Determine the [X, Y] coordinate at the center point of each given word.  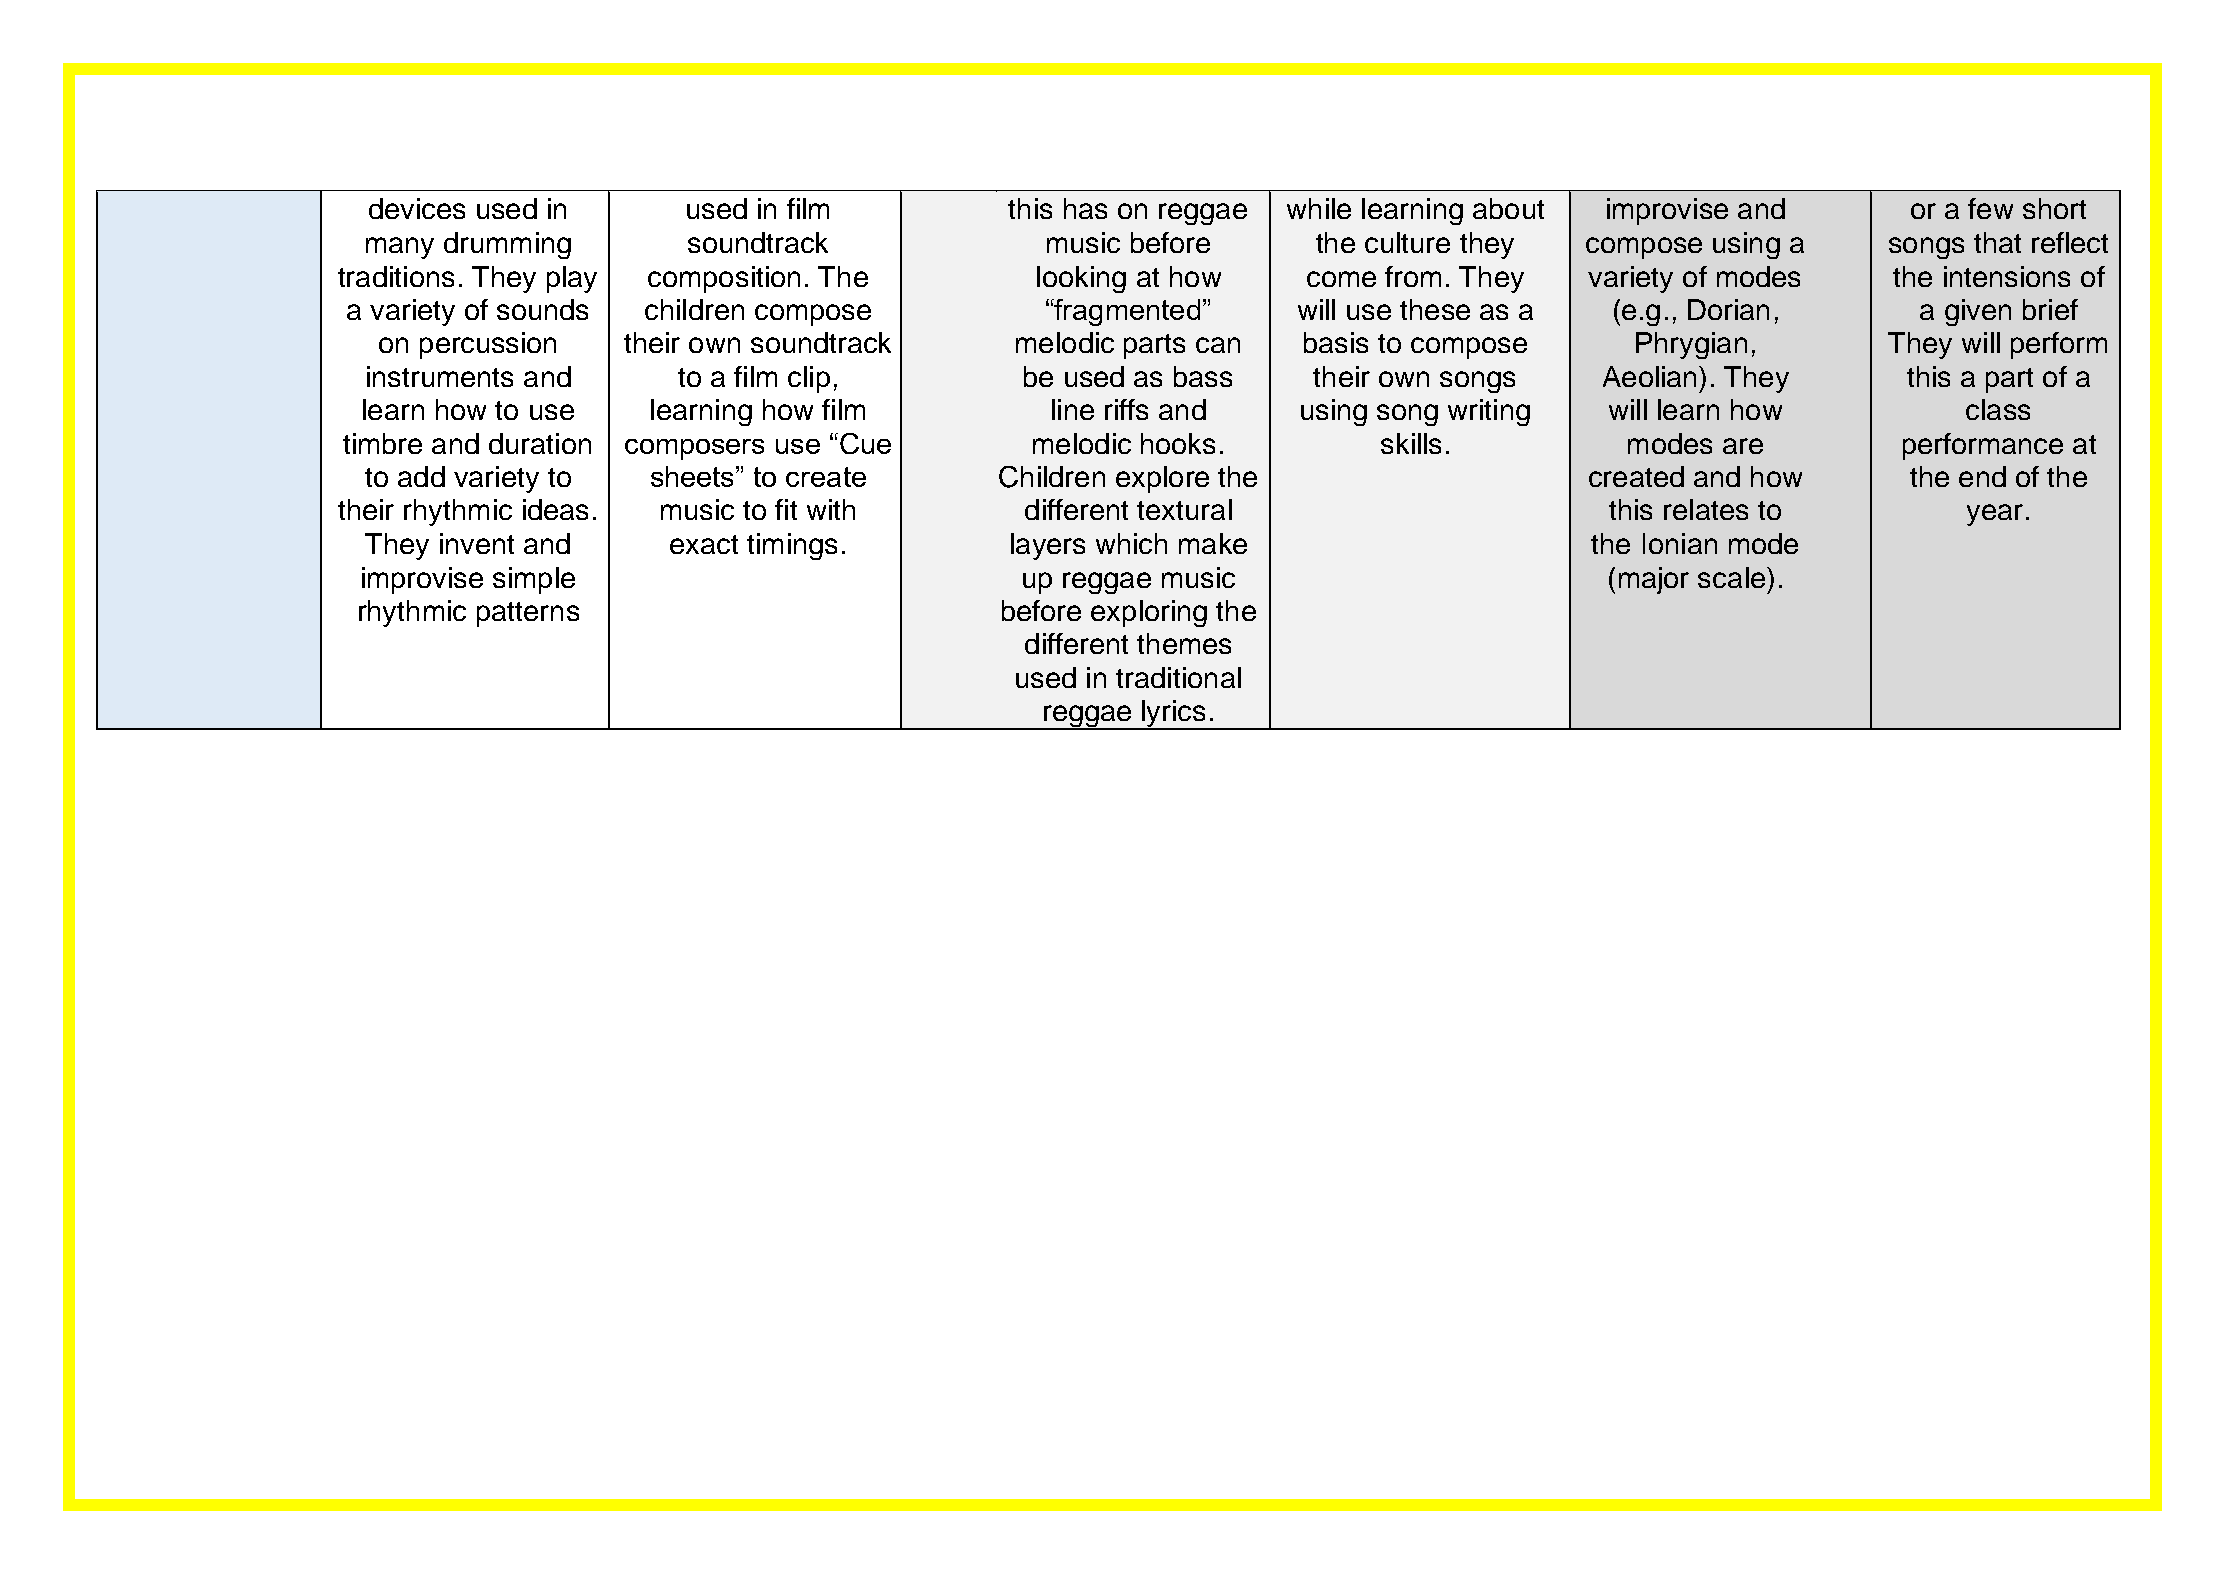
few [1990, 208]
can [1218, 345]
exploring [1149, 613]
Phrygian [1691, 345]
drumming [507, 245]
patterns [528, 614]
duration [540, 443]
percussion [488, 345]
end [1982, 476]
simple [534, 580]
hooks [1178, 443]
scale [1731, 577]
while [1319, 208]
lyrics [1174, 715]
